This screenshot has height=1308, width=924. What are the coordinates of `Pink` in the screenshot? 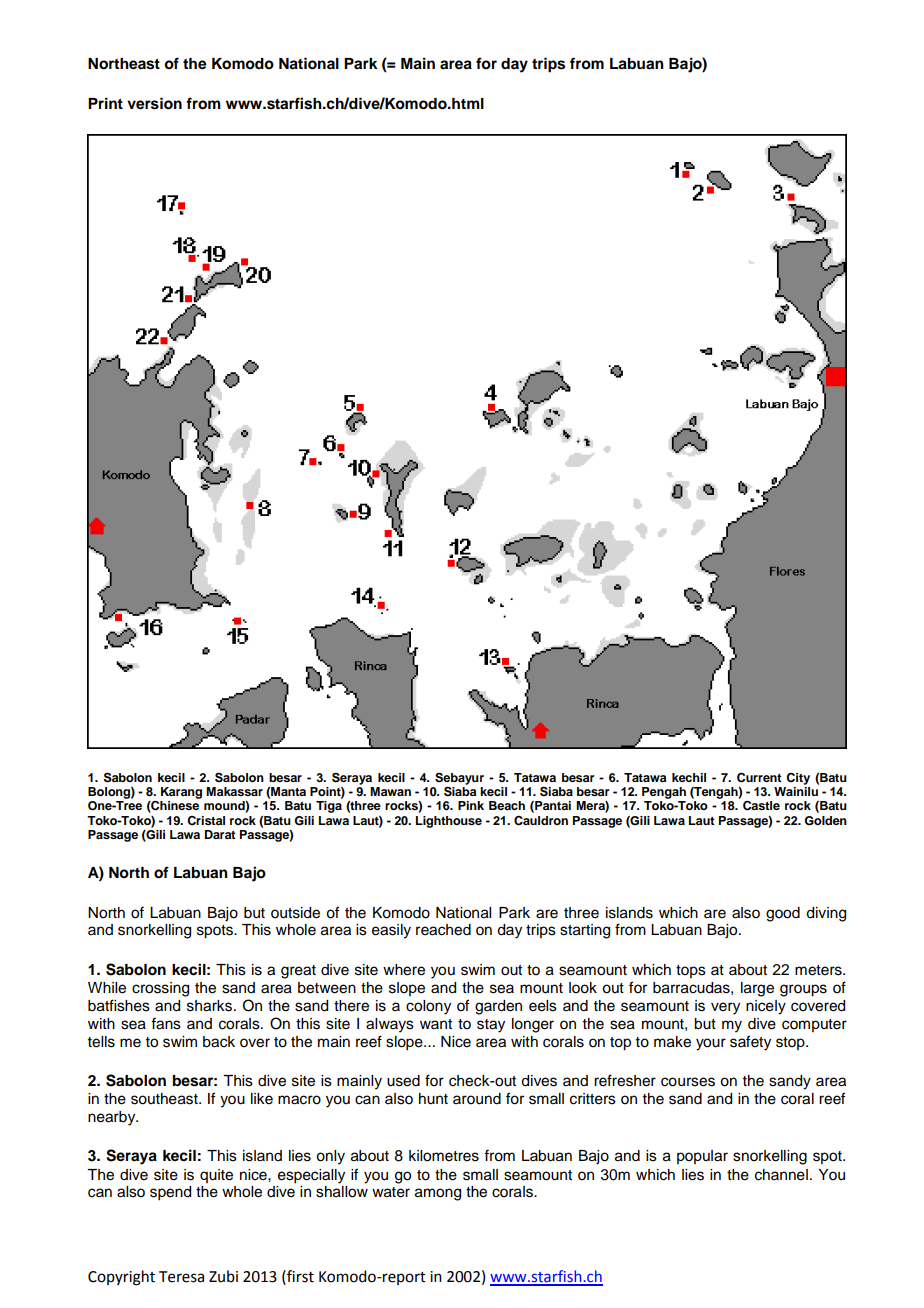 It's located at (471, 805).
